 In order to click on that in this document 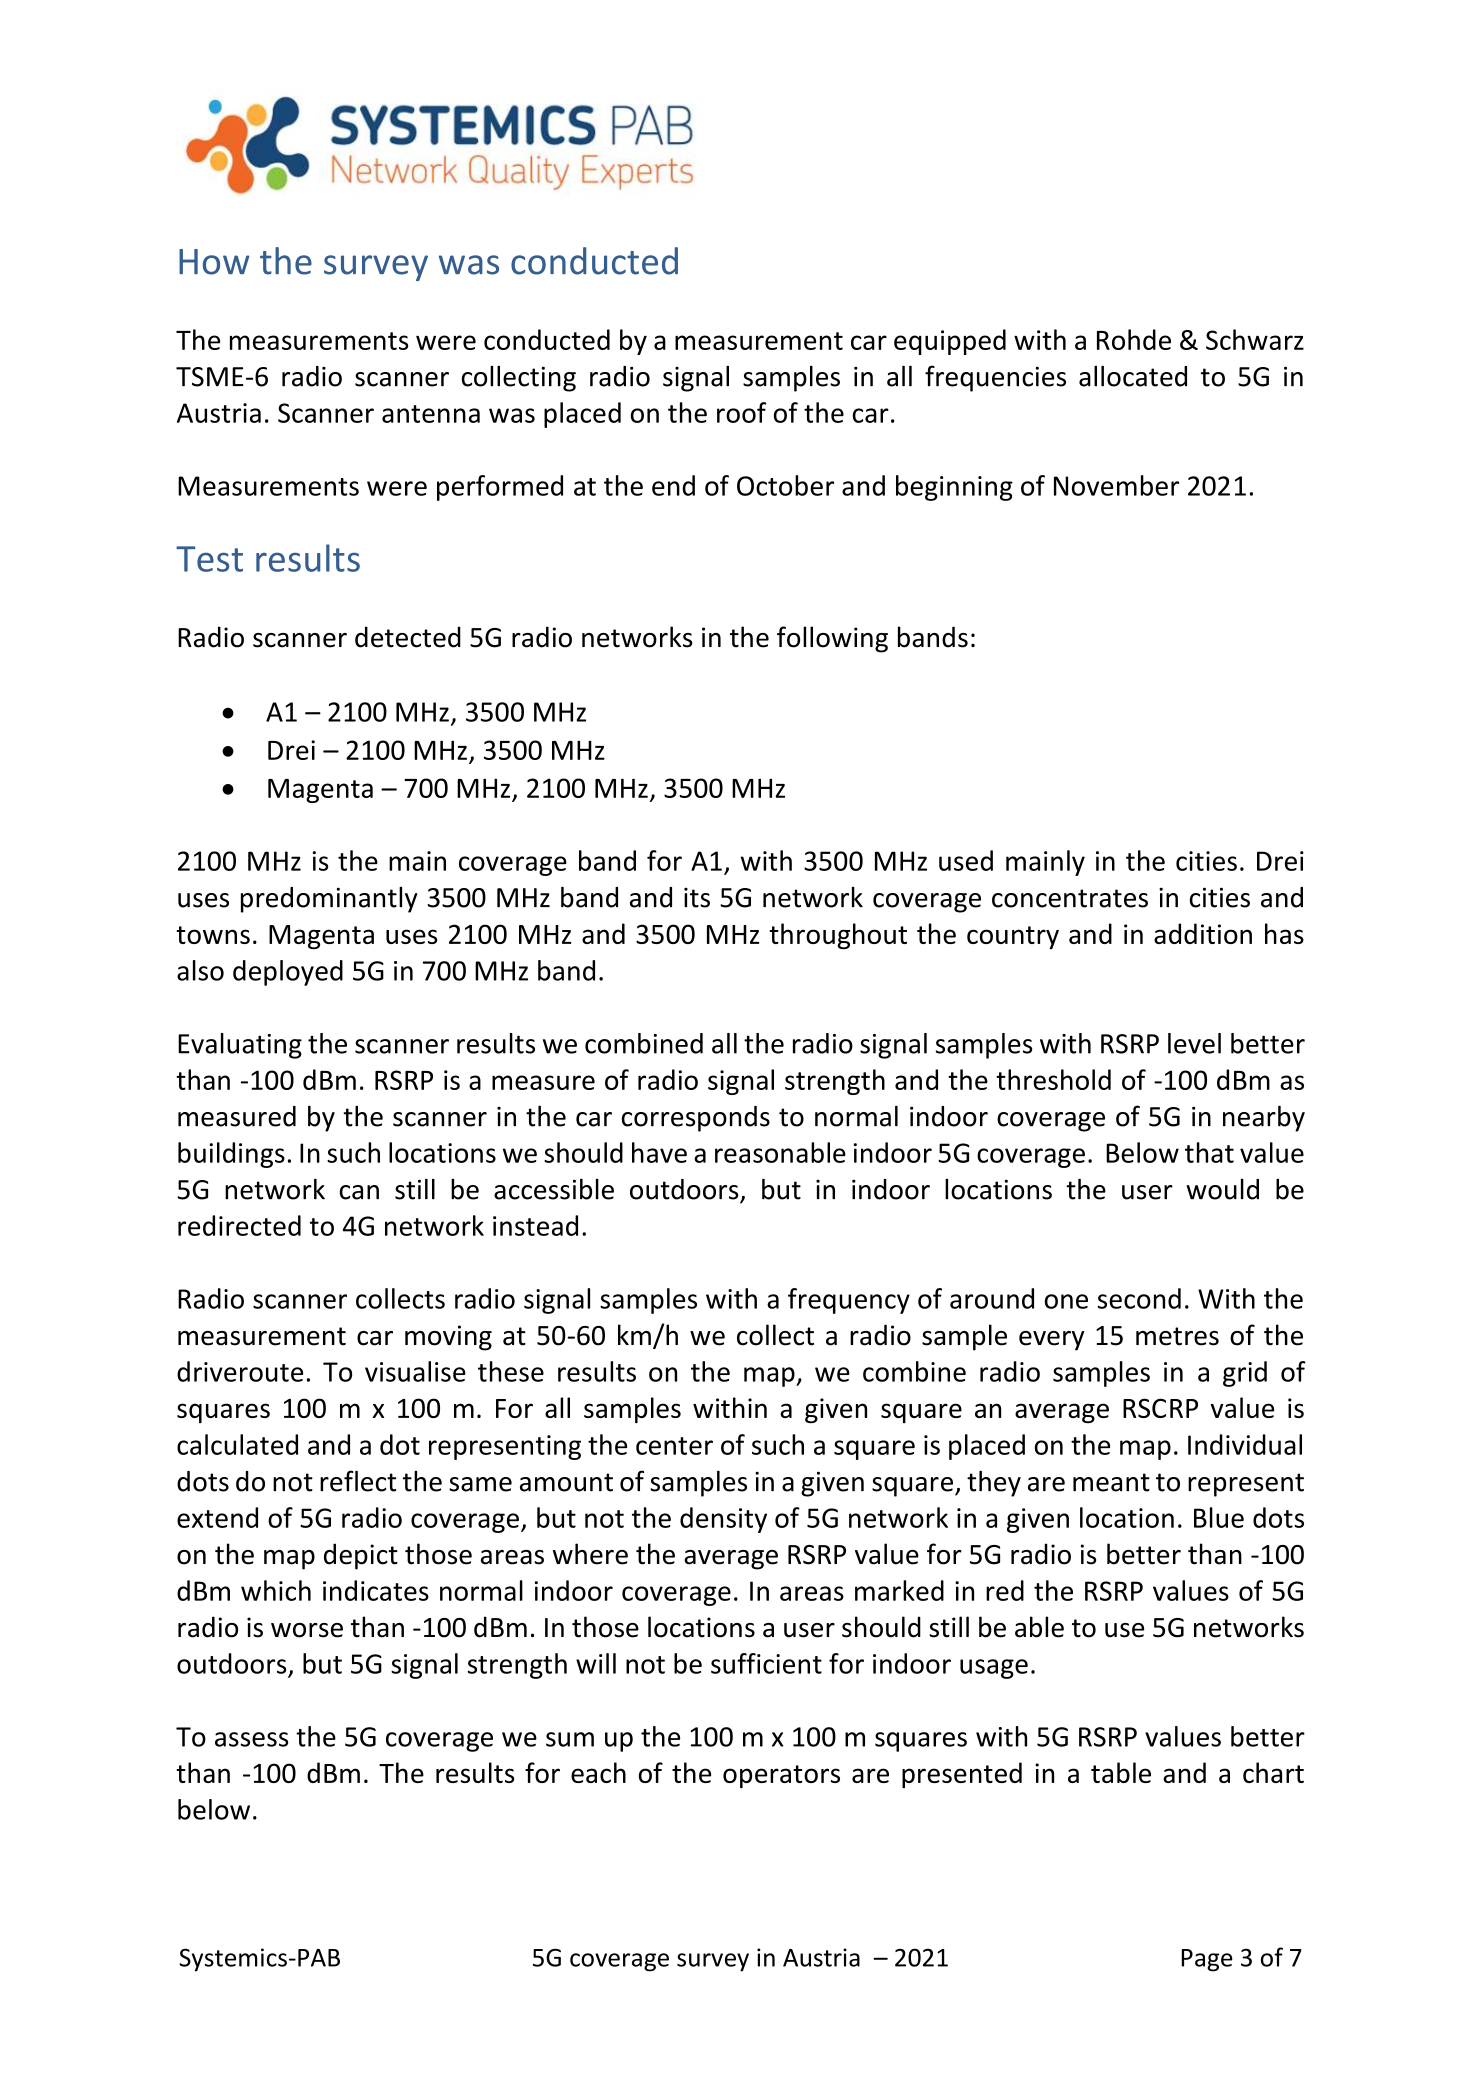, I will do `click(1209, 1152)`.
